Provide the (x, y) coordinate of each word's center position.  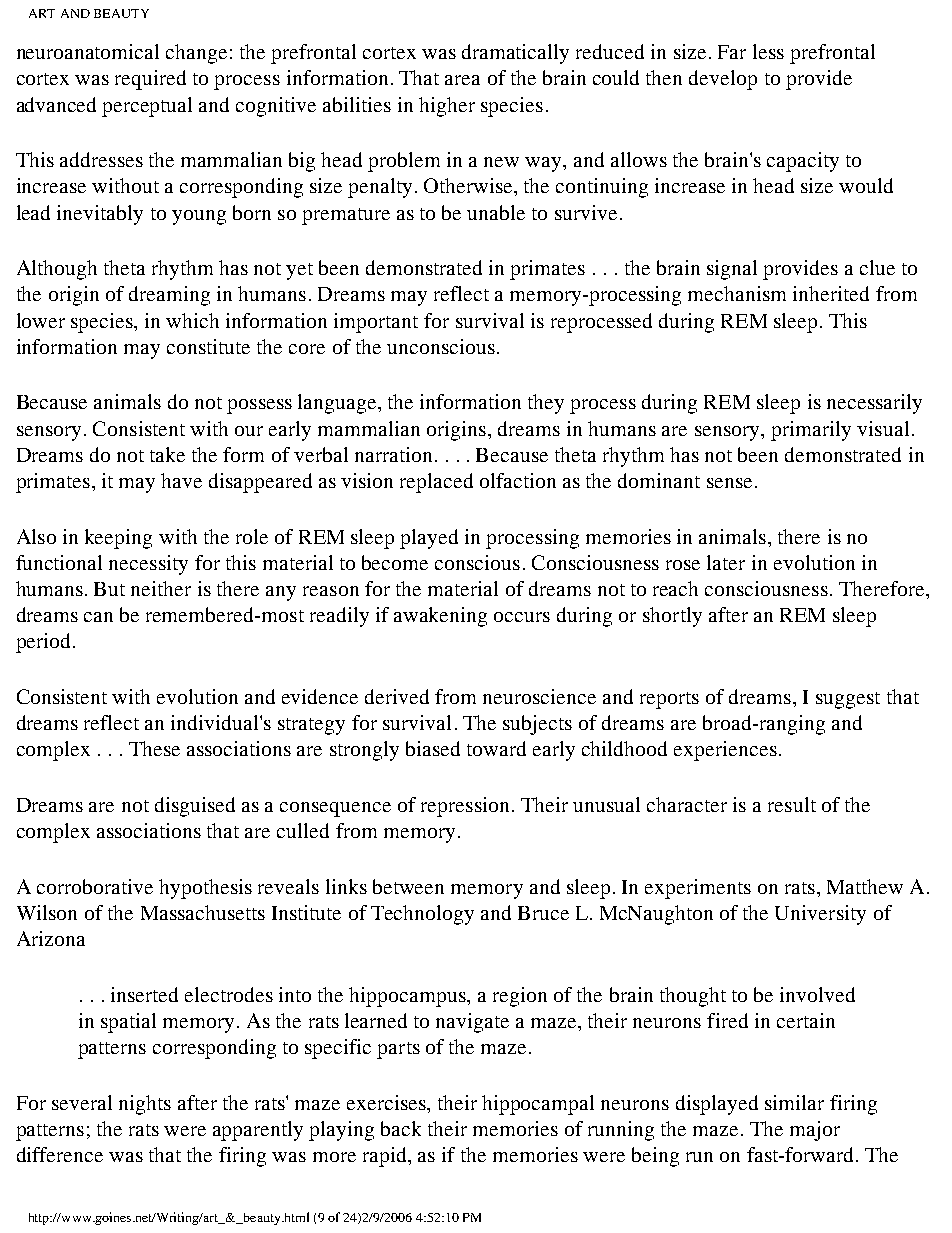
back (401, 1128)
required (150, 80)
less (768, 51)
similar (794, 1102)
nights (145, 1105)
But (109, 589)
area (462, 80)
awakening (440, 617)
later (726, 562)
